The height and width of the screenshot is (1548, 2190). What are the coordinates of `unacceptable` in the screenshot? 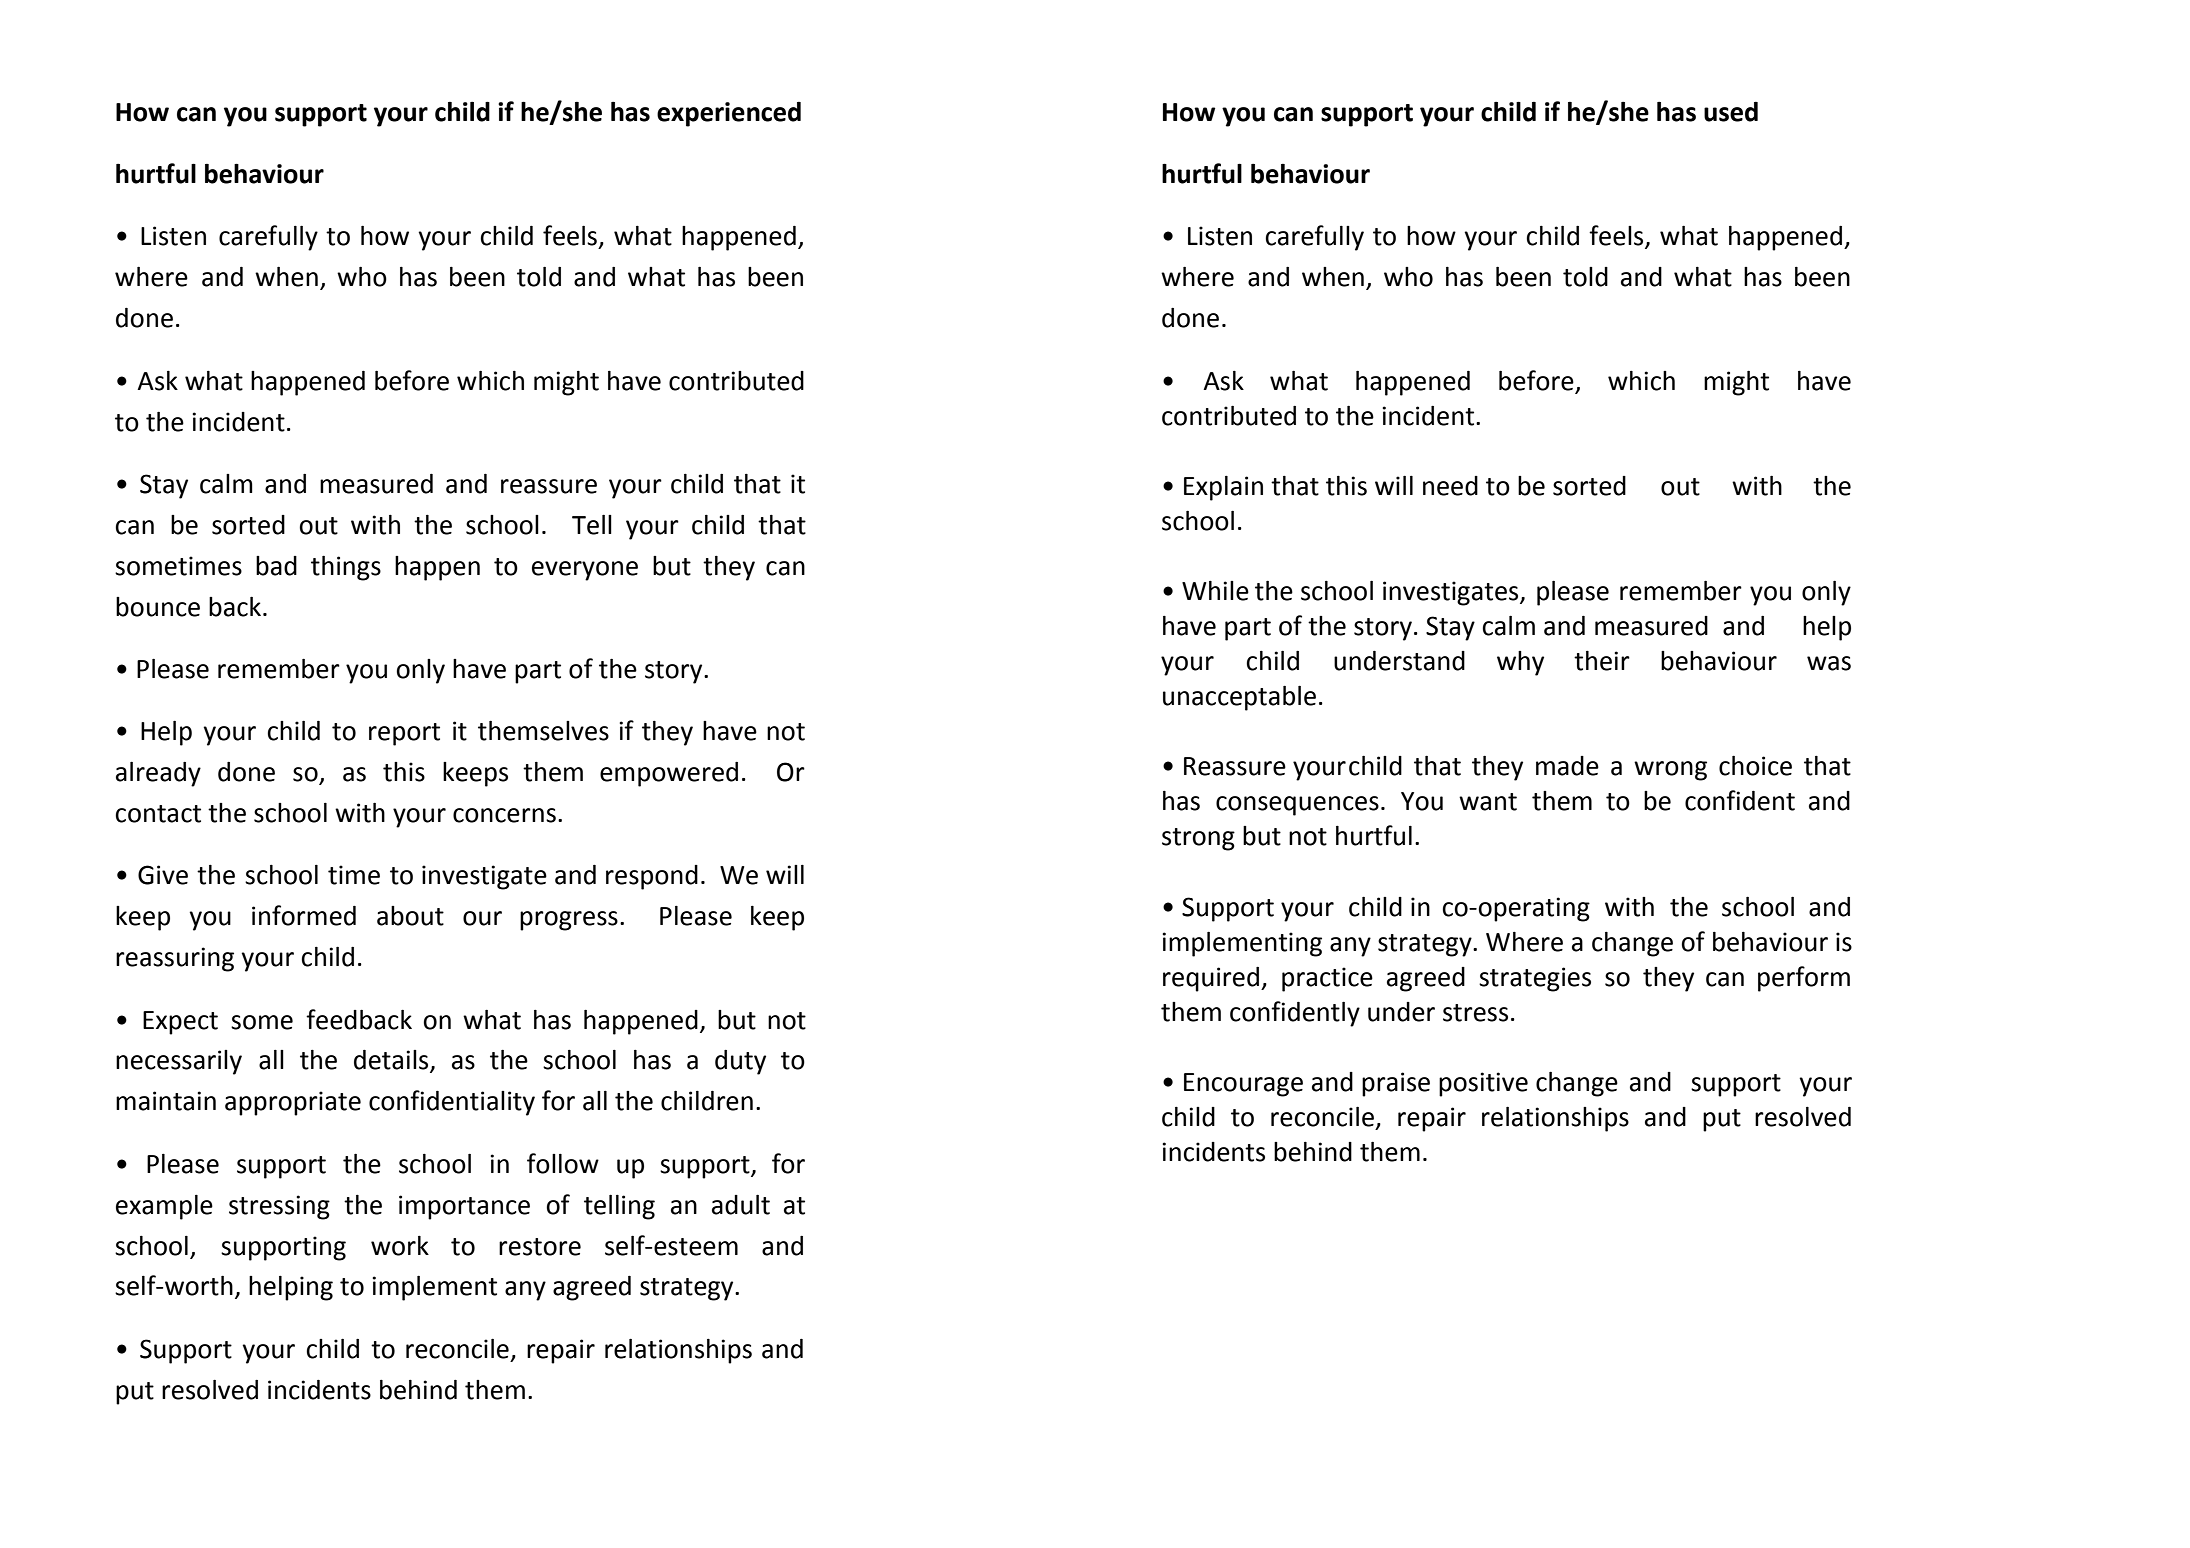 It's located at (1239, 698).
